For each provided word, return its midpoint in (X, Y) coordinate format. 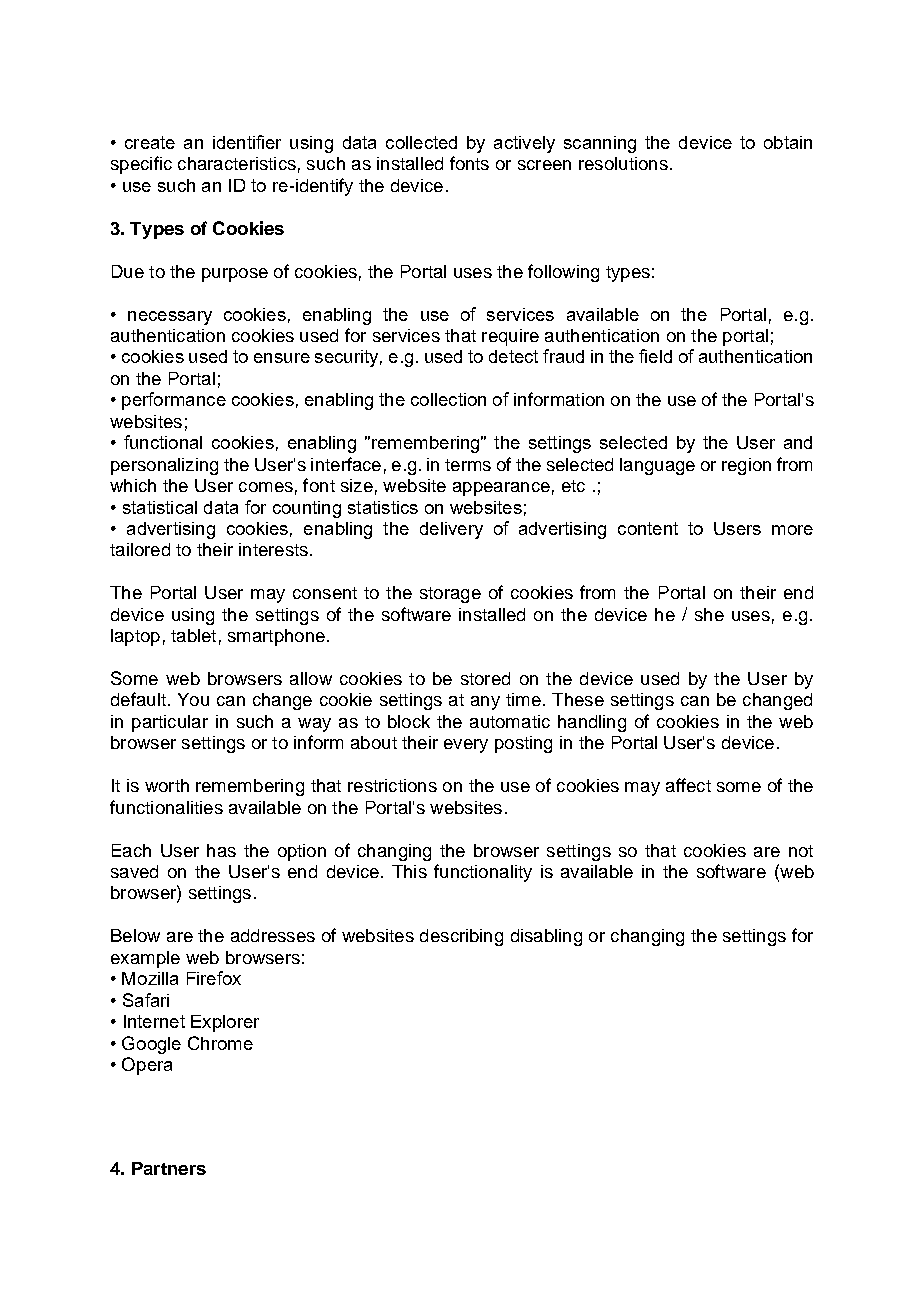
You (193, 699)
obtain (788, 142)
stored (485, 678)
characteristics (237, 163)
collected (421, 142)
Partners (169, 1168)
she (709, 614)
